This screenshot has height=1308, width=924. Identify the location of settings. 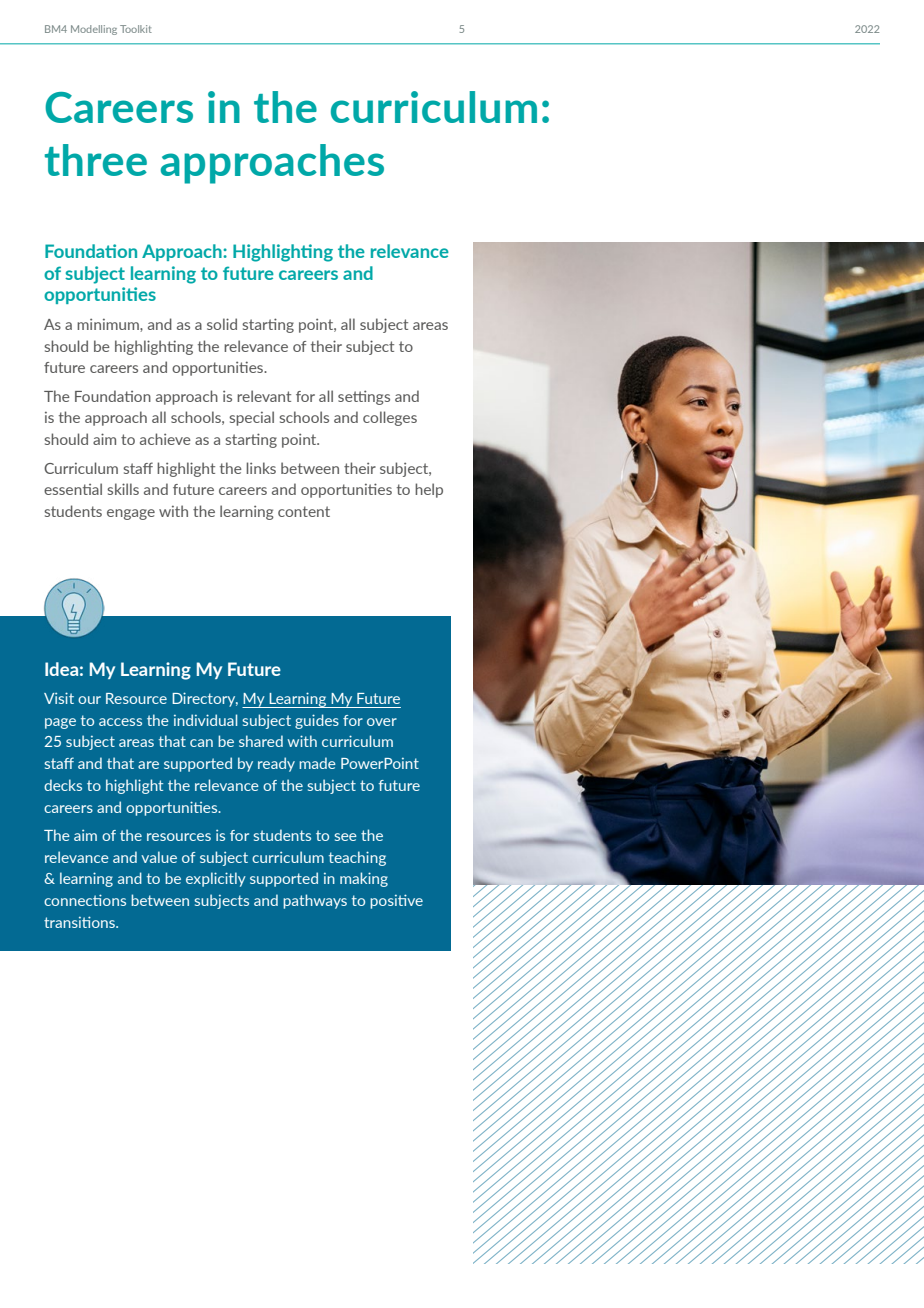
(364, 397).
